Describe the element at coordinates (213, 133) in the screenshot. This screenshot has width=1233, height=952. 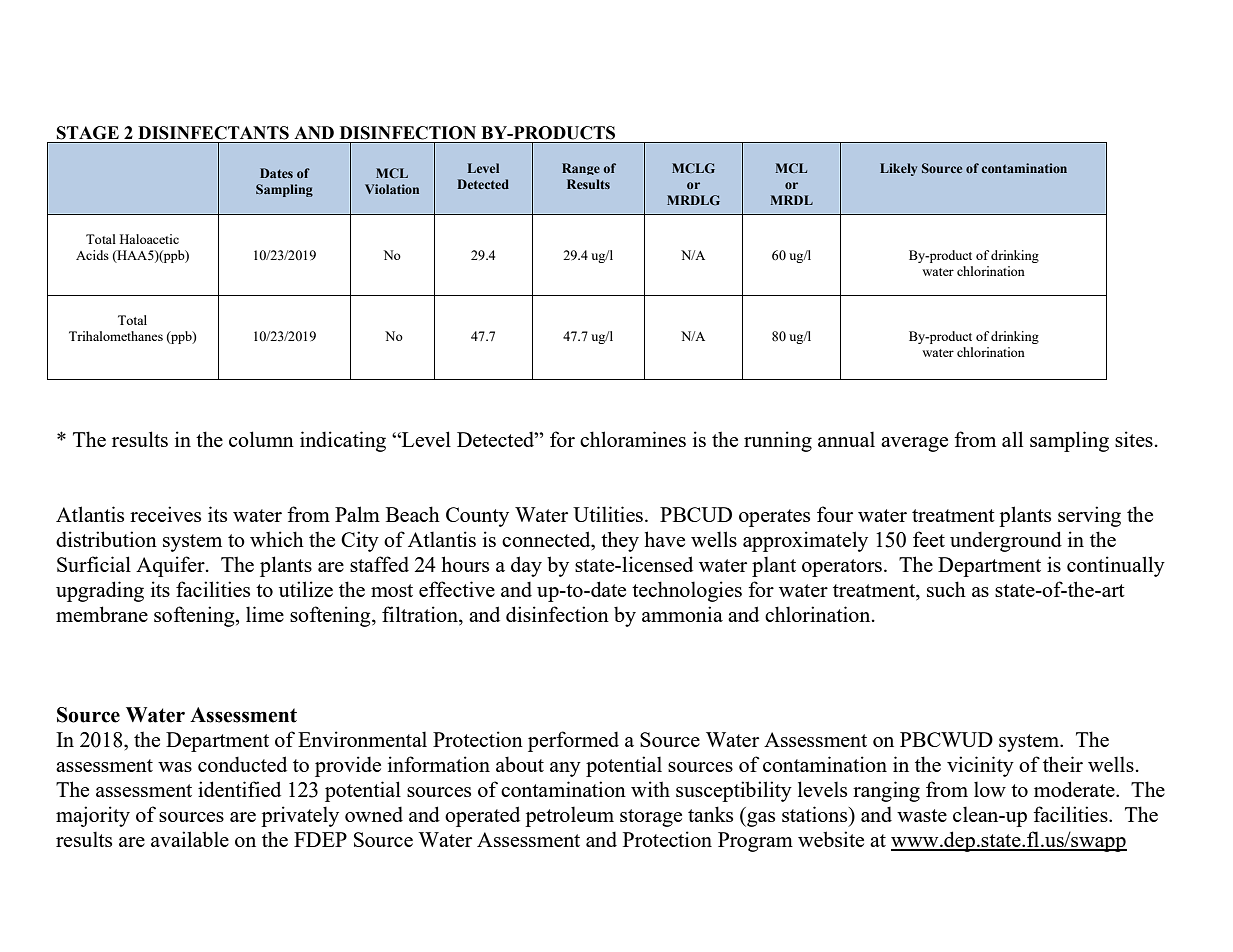
I see `DISINFECTANTS` at that location.
